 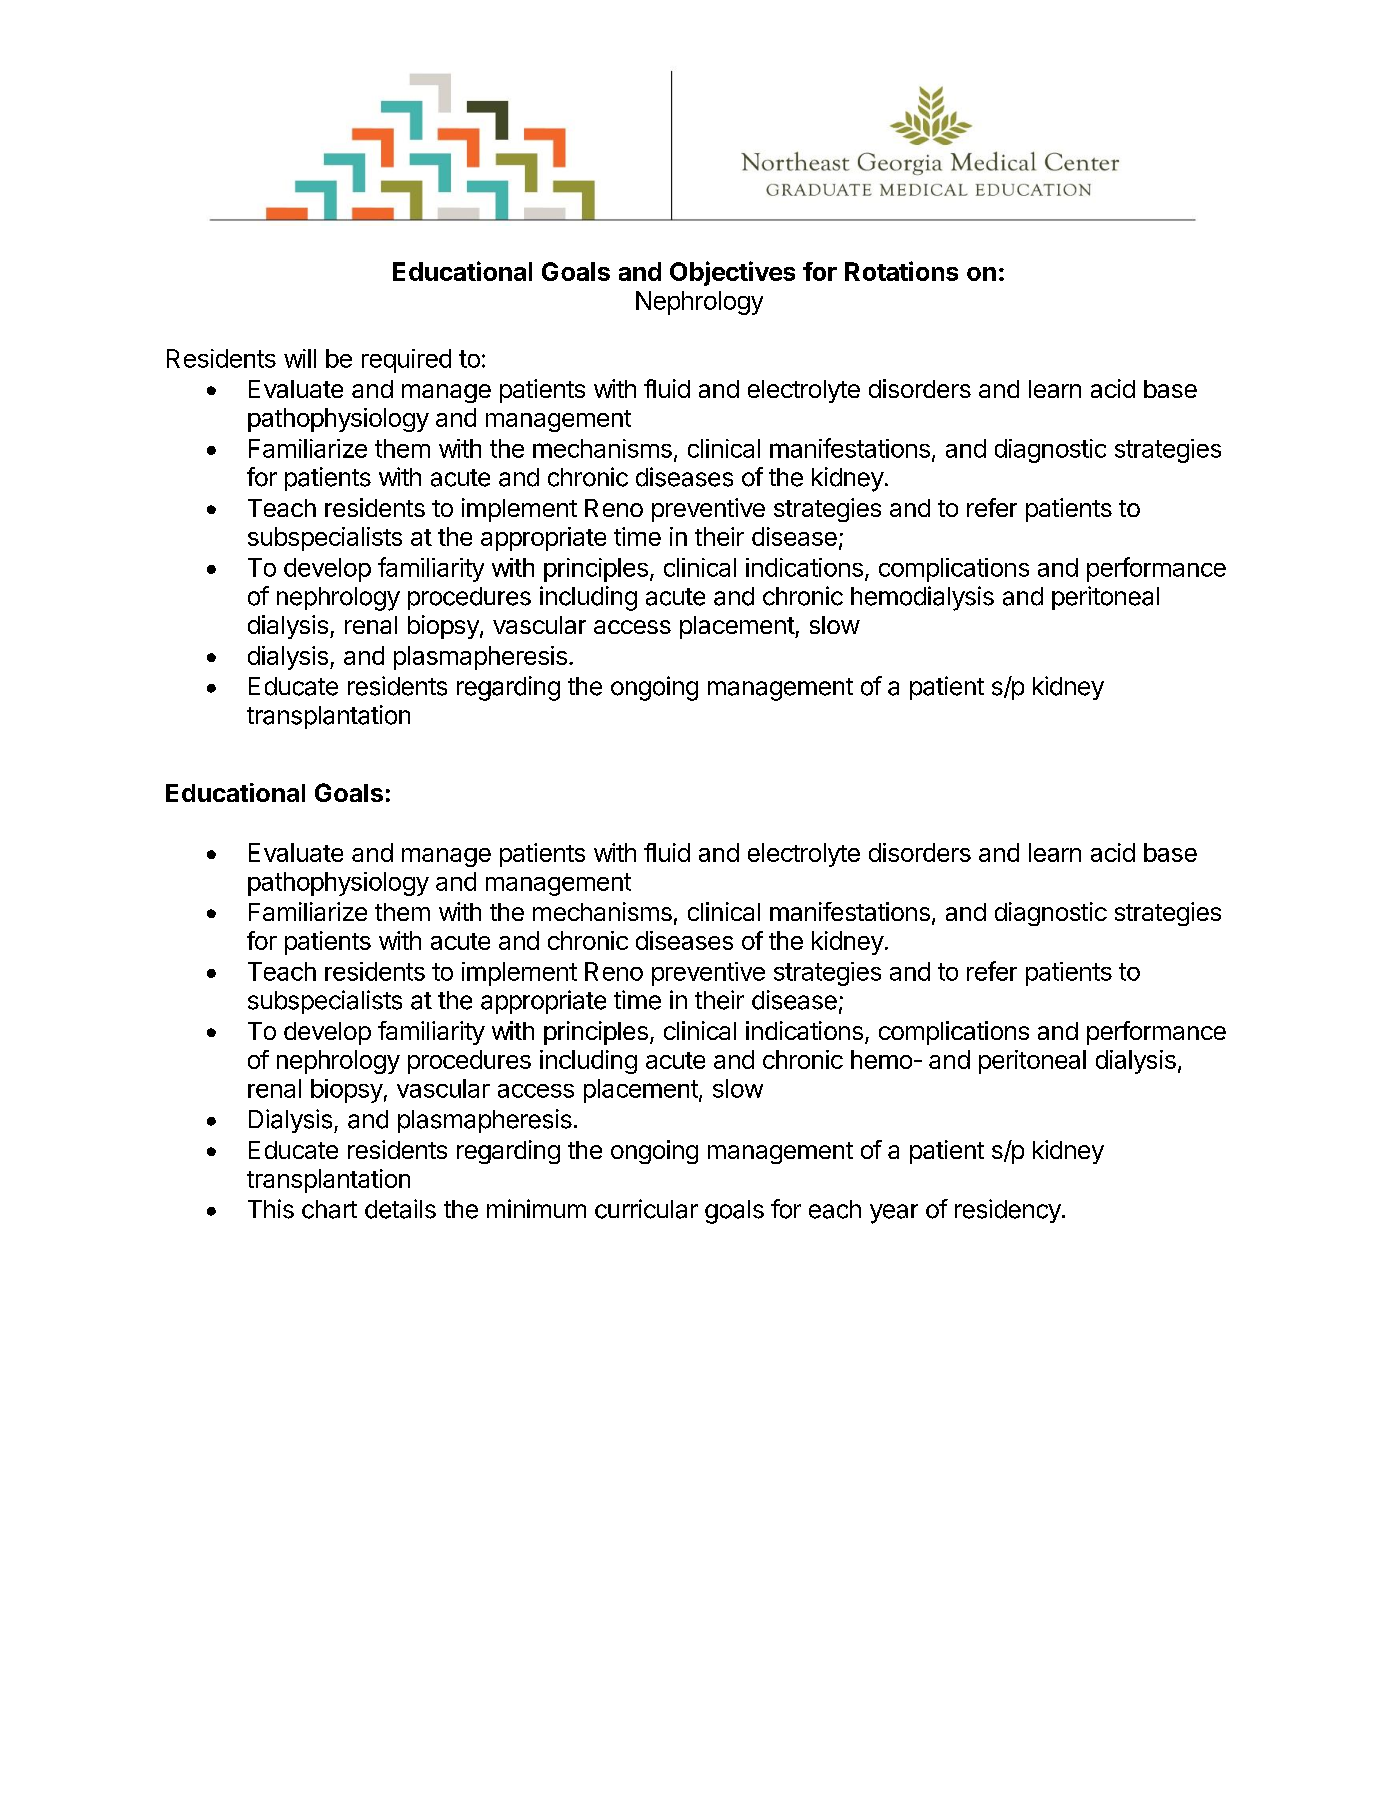 I want to click on details, so click(x=400, y=1209).
